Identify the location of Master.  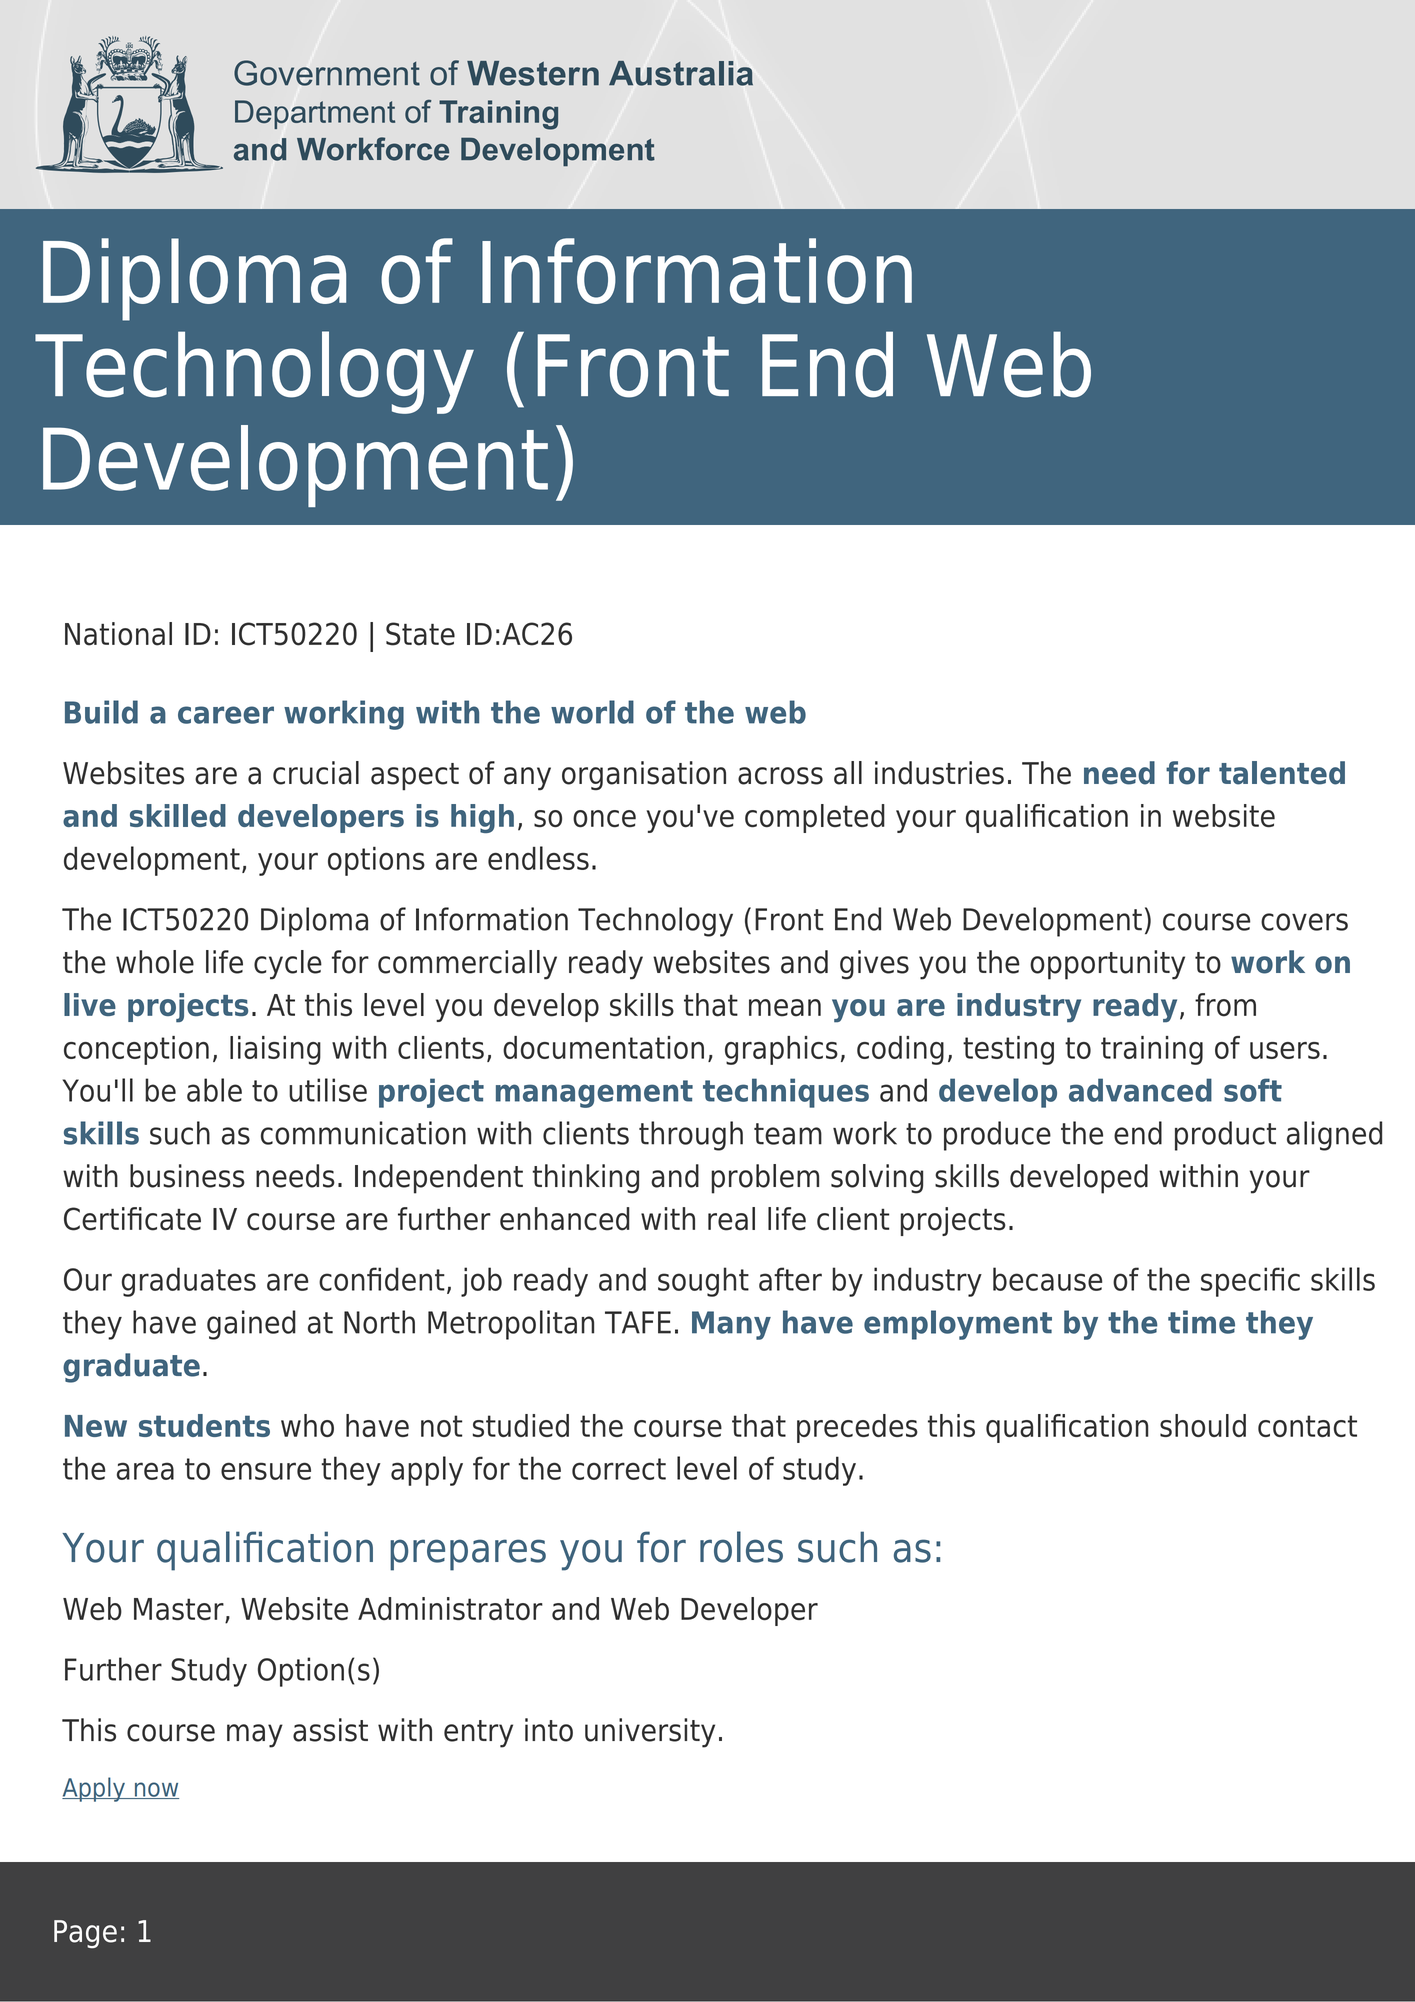
(180, 1610).
